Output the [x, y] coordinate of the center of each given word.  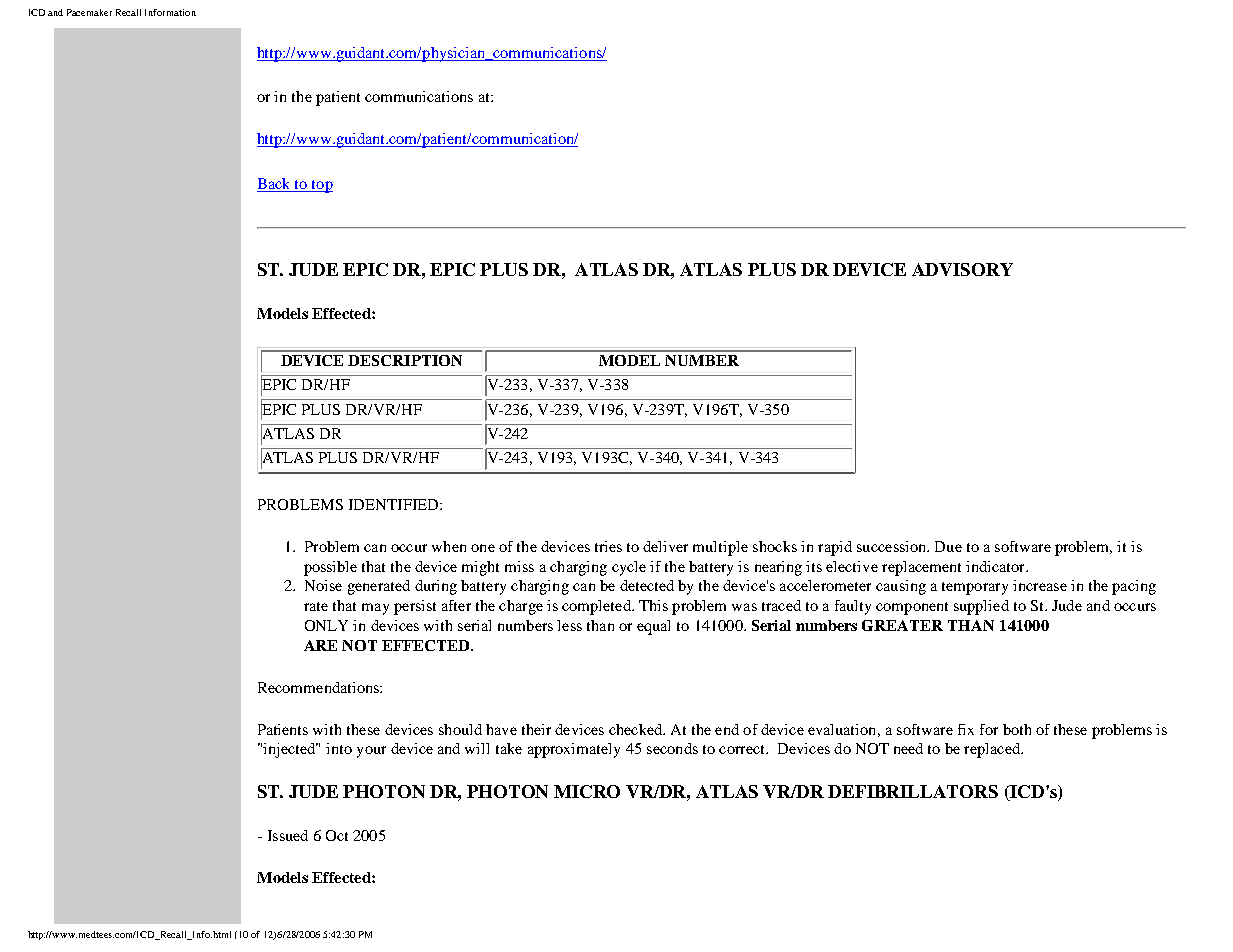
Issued [288, 835]
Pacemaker [89, 12]
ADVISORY [962, 269]
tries [608, 546]
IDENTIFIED [395, 504]
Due [948, 546]
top [321, 186]
